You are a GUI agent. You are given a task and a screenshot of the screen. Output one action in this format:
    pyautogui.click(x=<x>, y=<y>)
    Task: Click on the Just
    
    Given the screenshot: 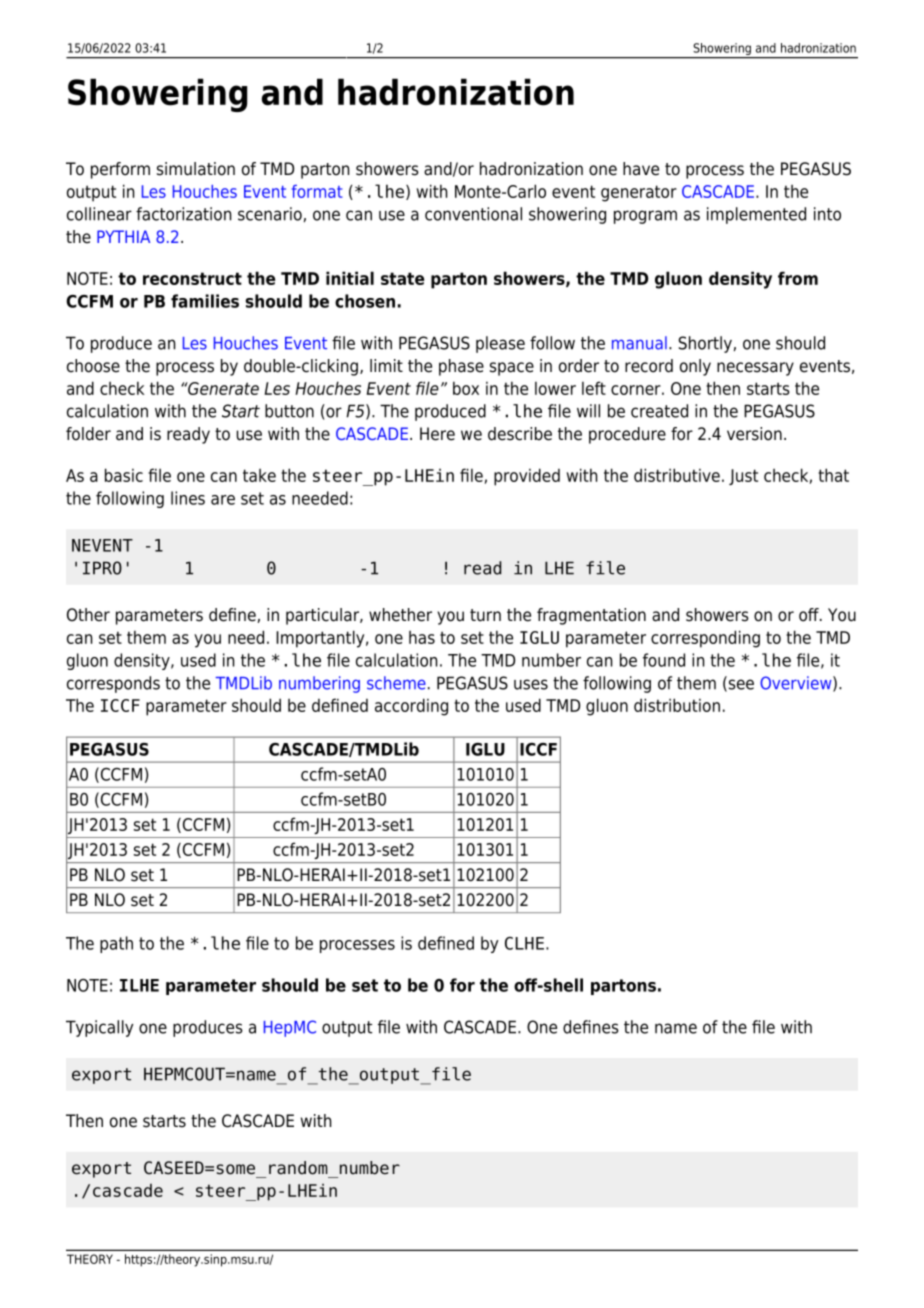 What is the action you would take?
    pyautogui.click(x=743, y=477)
